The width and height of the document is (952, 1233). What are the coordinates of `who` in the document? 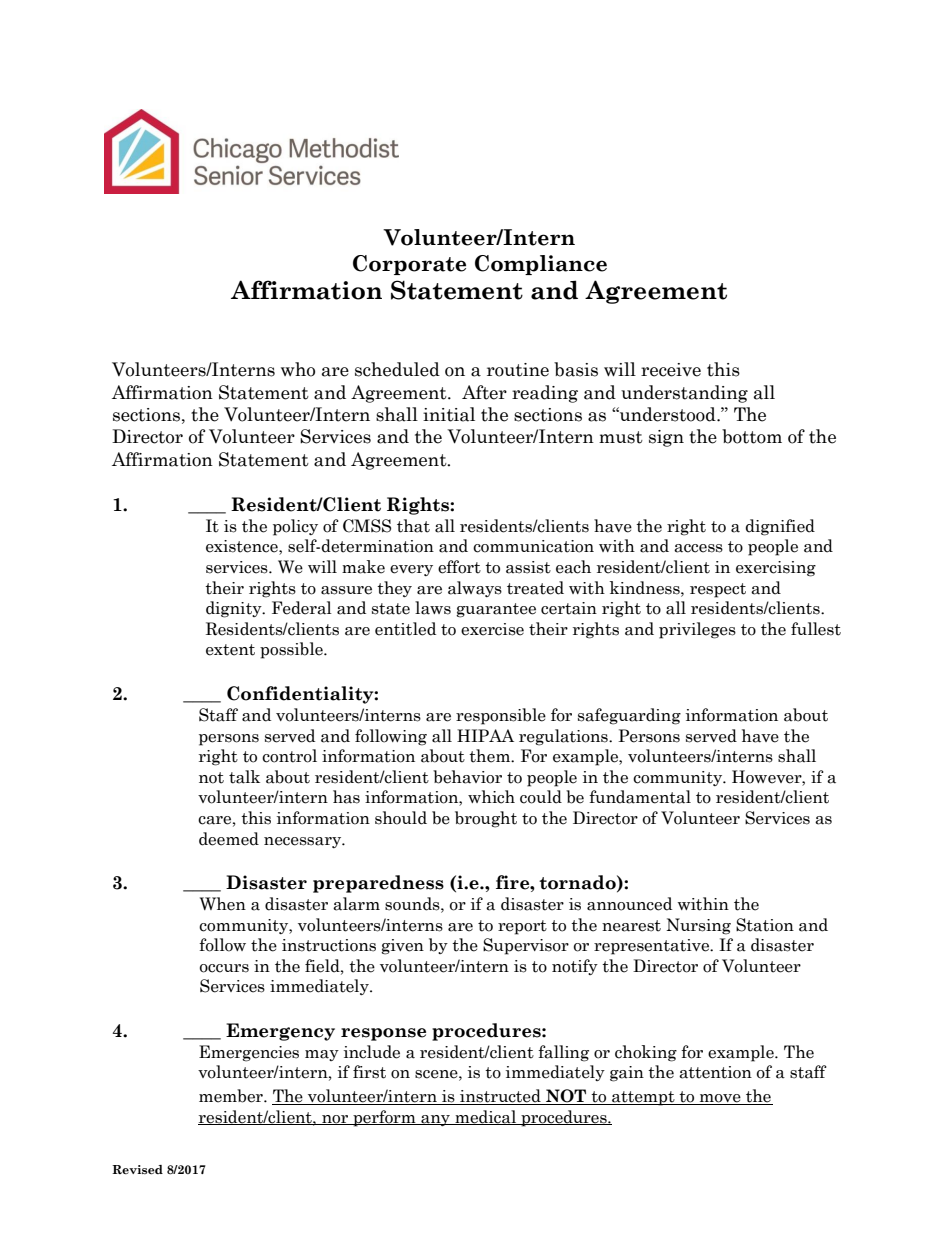 It's located at (298, 369).
